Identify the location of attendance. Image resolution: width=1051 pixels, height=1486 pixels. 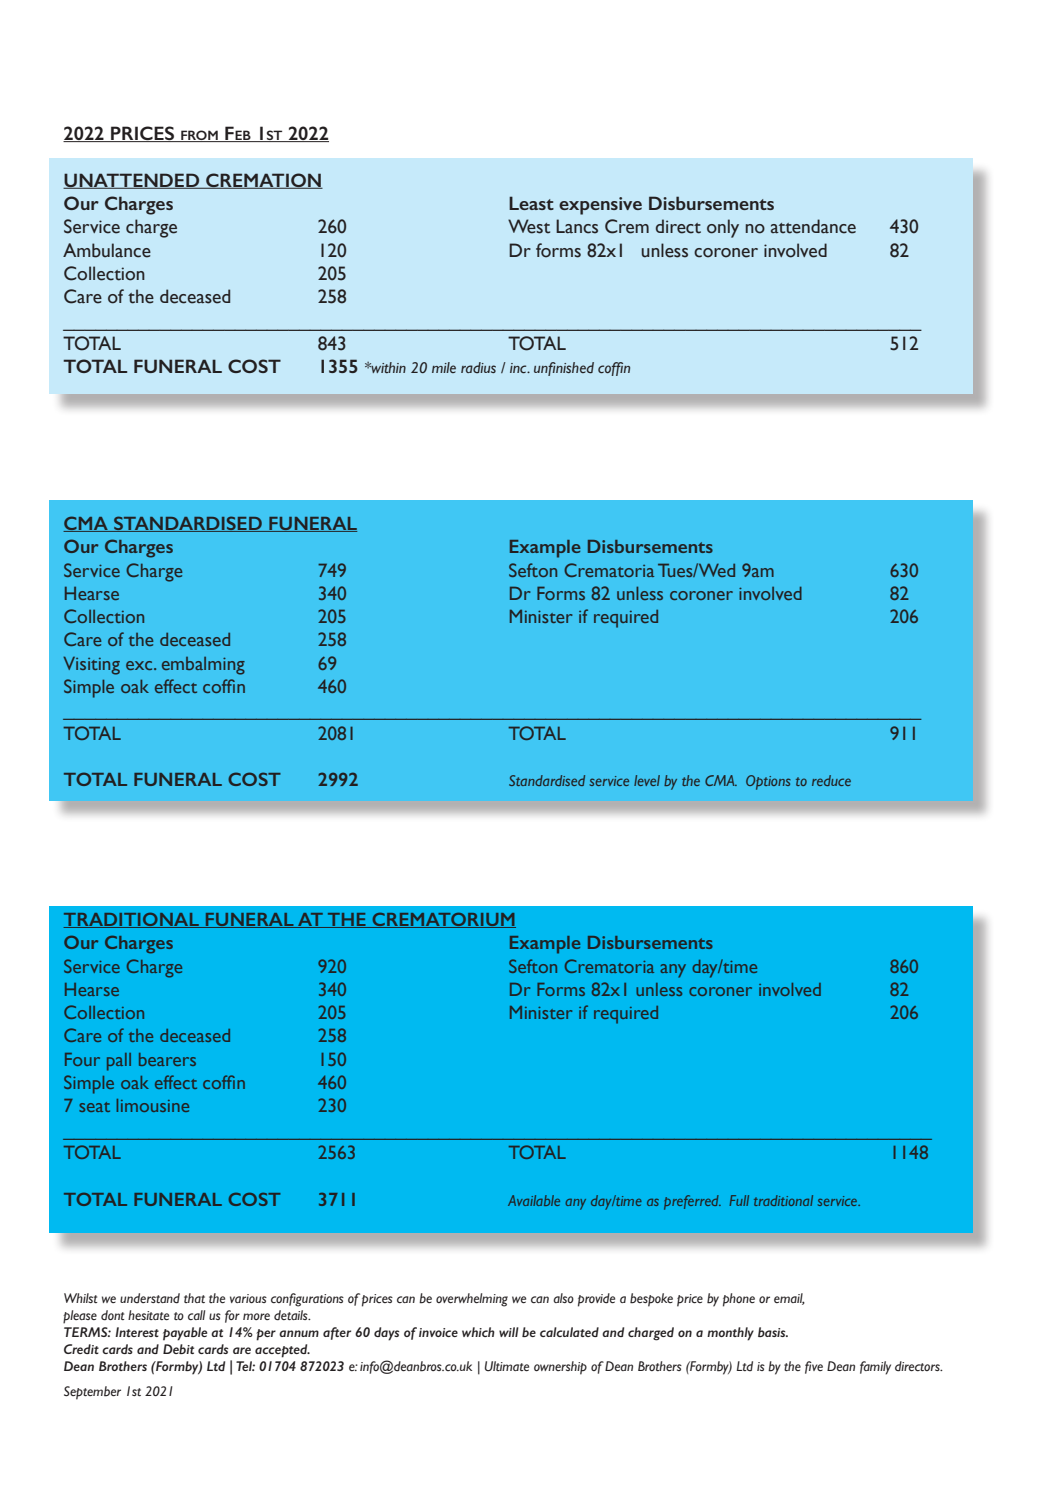
(813, 226).
